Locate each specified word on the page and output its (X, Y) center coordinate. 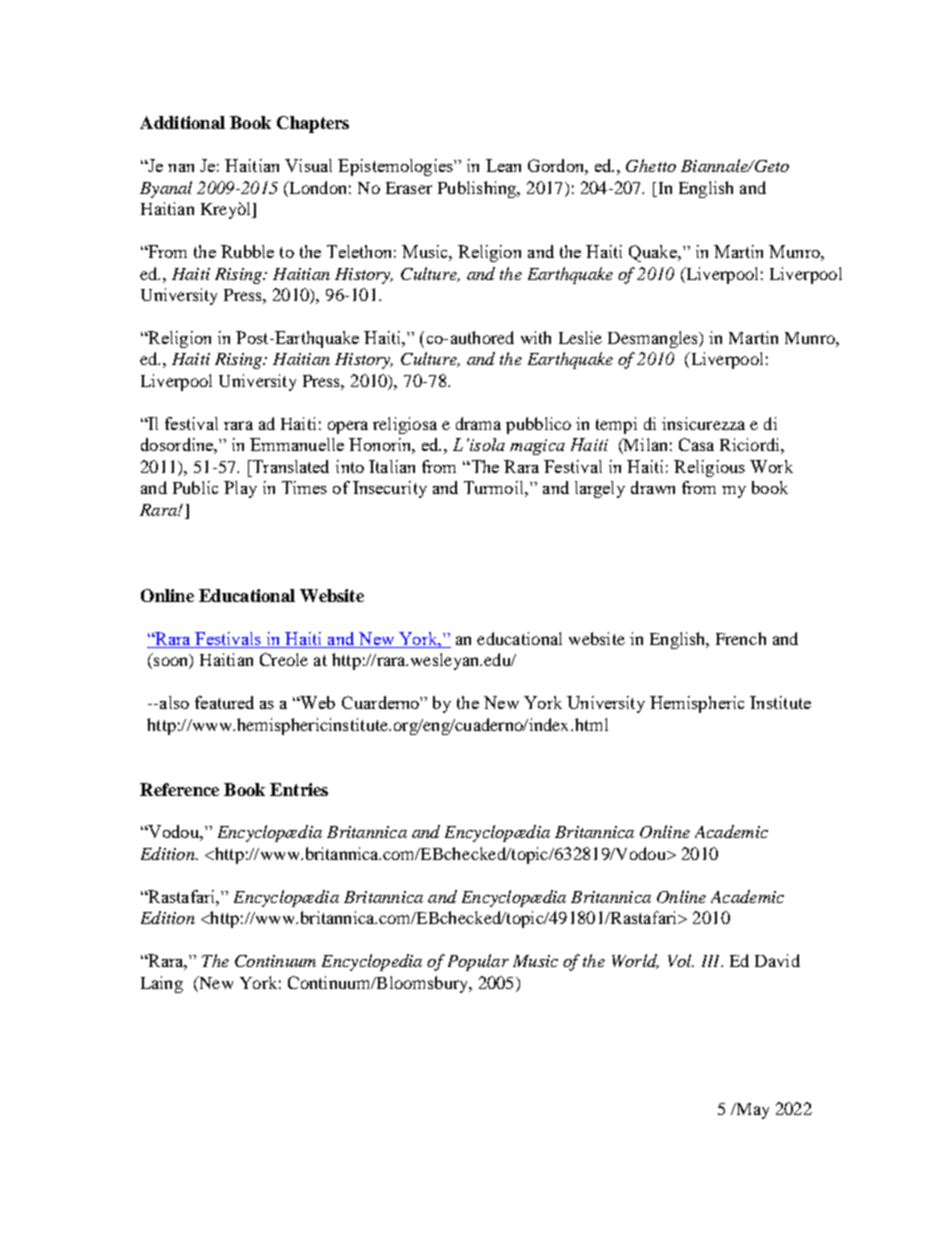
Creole (284, 659)
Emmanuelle (297, 444)
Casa (696, 444)
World (635, 961)
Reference (179, 789)
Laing (162, 984)
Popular (478, 962)
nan (181, 168)
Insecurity (390, 489)
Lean (503, 165)
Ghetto (651, 165)
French (741, 638)
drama (478, 423)
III (712, 961)
